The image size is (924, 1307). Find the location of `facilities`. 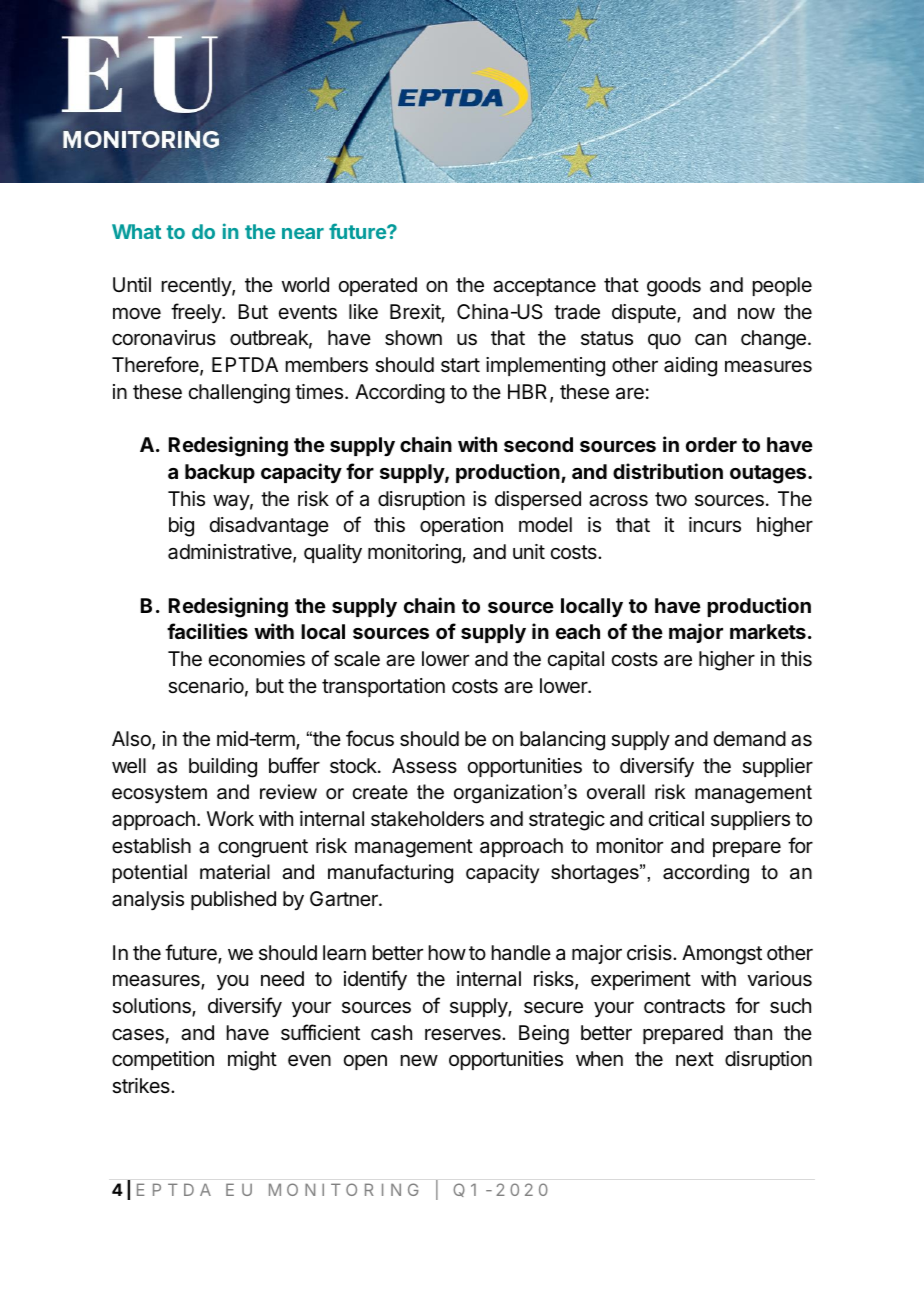

facilities is located at coordinates (207, 631).
